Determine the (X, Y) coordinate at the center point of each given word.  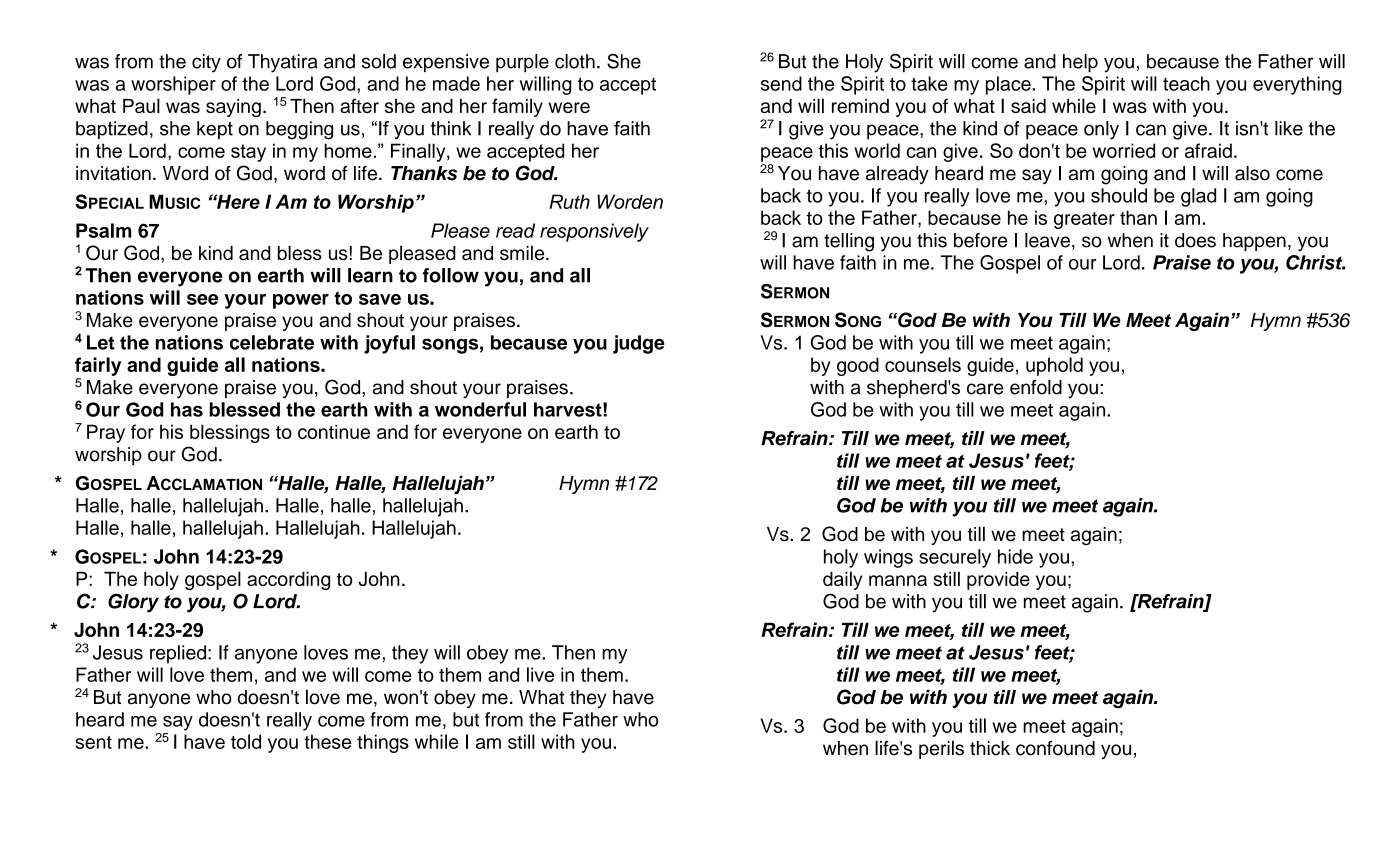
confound (1055, 748)
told (246, 741)
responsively (594, 232)
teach (1186, 83)
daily (842, 580)
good (858, 366)
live (540, 674)
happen (1254, 242)
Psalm (104, 230)
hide (1015, 556)
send (781, 83)
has (187, 409)
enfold (1036, 387)
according (288, 580)
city (206, 63)
